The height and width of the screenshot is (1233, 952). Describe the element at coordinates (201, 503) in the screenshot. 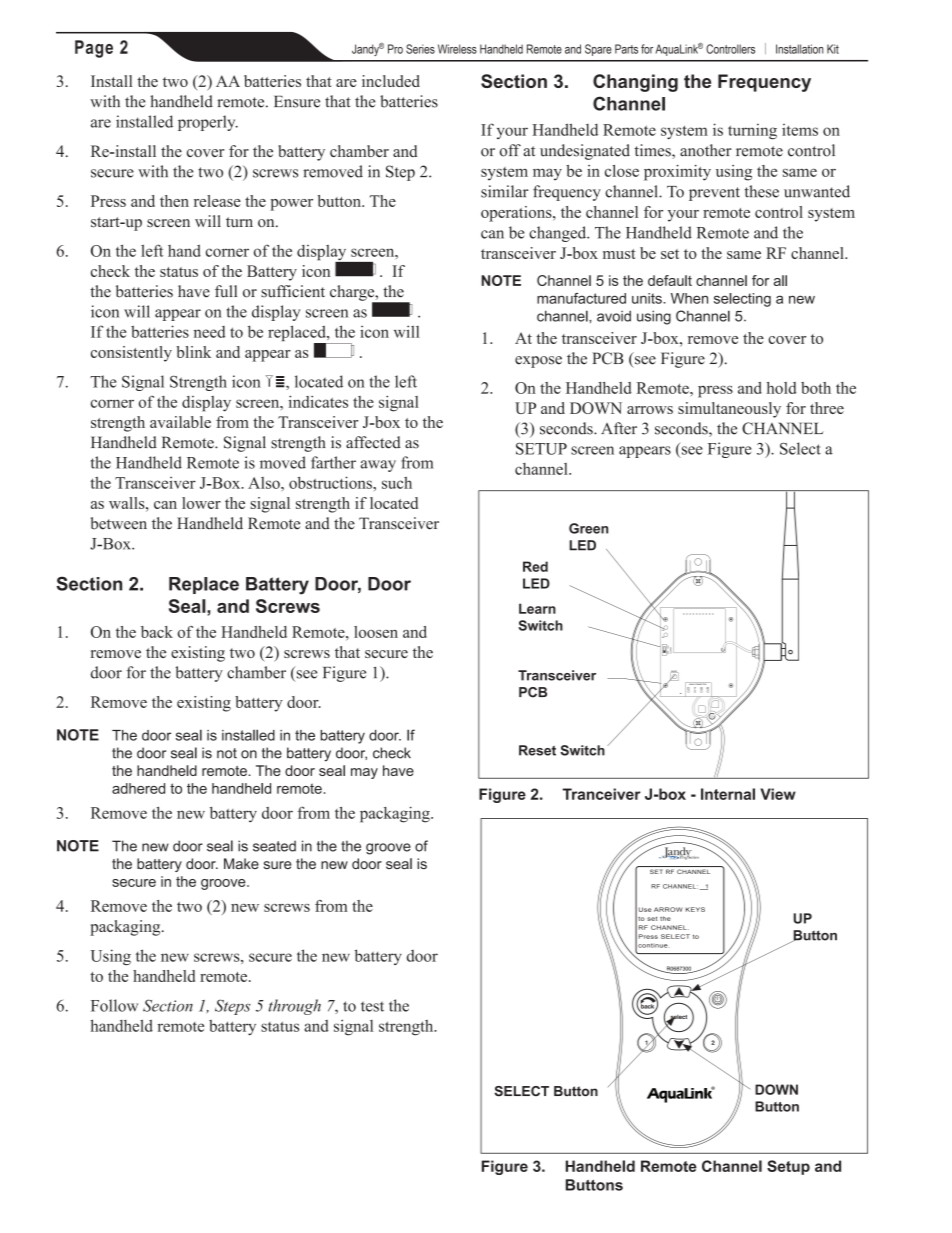

I see `lower` at that location.
